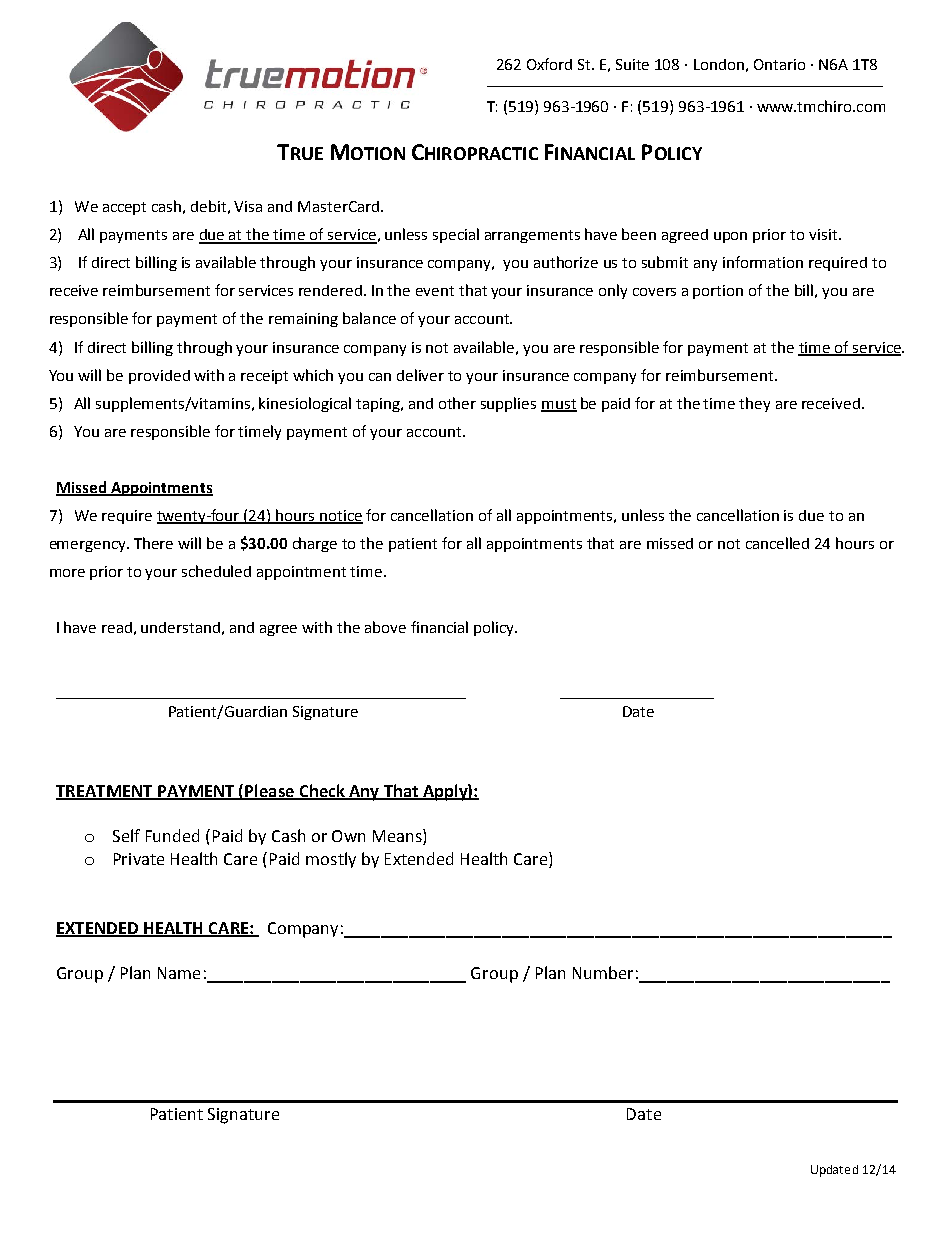 The height and width of the image is (1233, 952). I want to click on Oxford, so click(549, 64).
